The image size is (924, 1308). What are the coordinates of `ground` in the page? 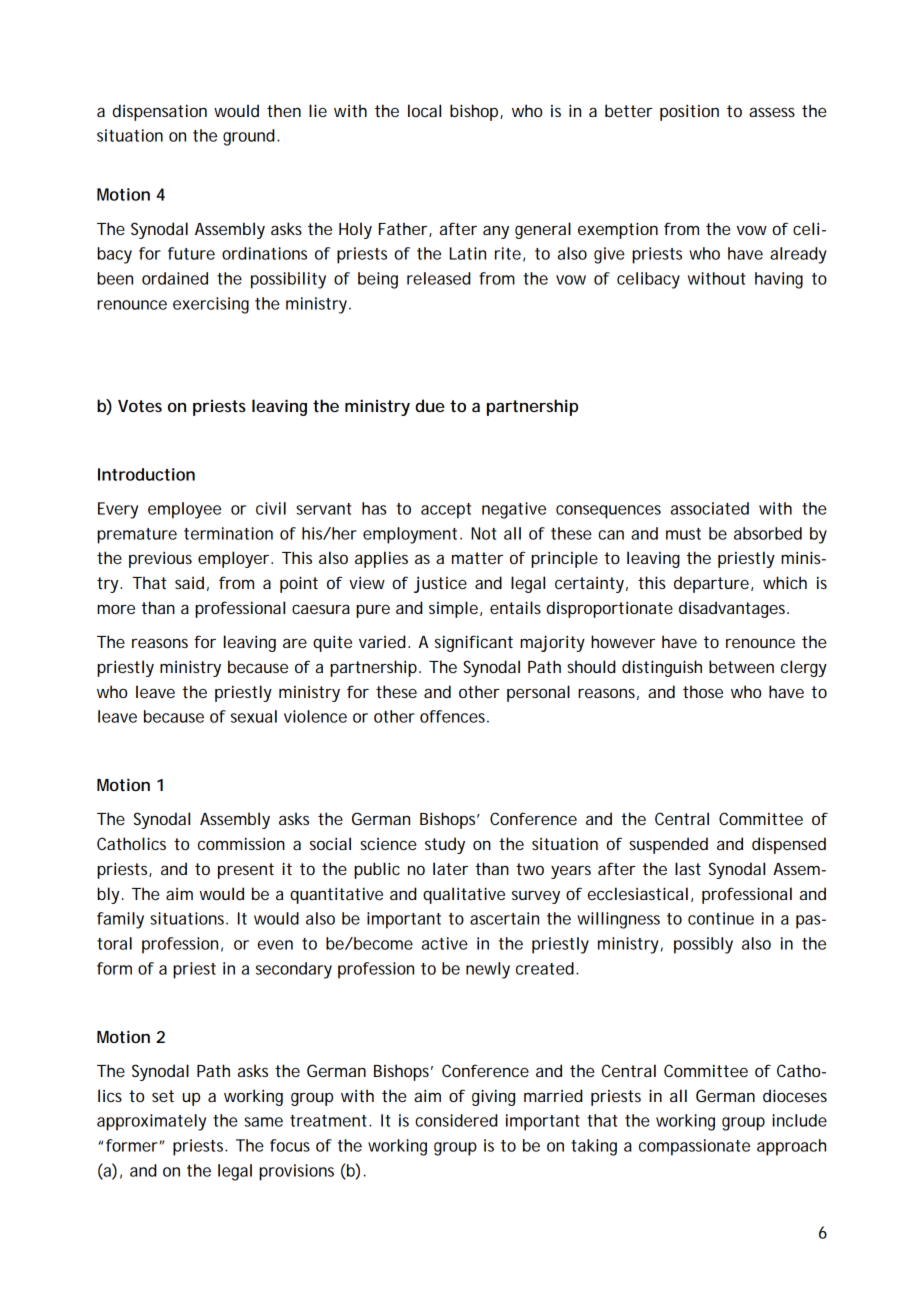 It's located at (248, 137).
